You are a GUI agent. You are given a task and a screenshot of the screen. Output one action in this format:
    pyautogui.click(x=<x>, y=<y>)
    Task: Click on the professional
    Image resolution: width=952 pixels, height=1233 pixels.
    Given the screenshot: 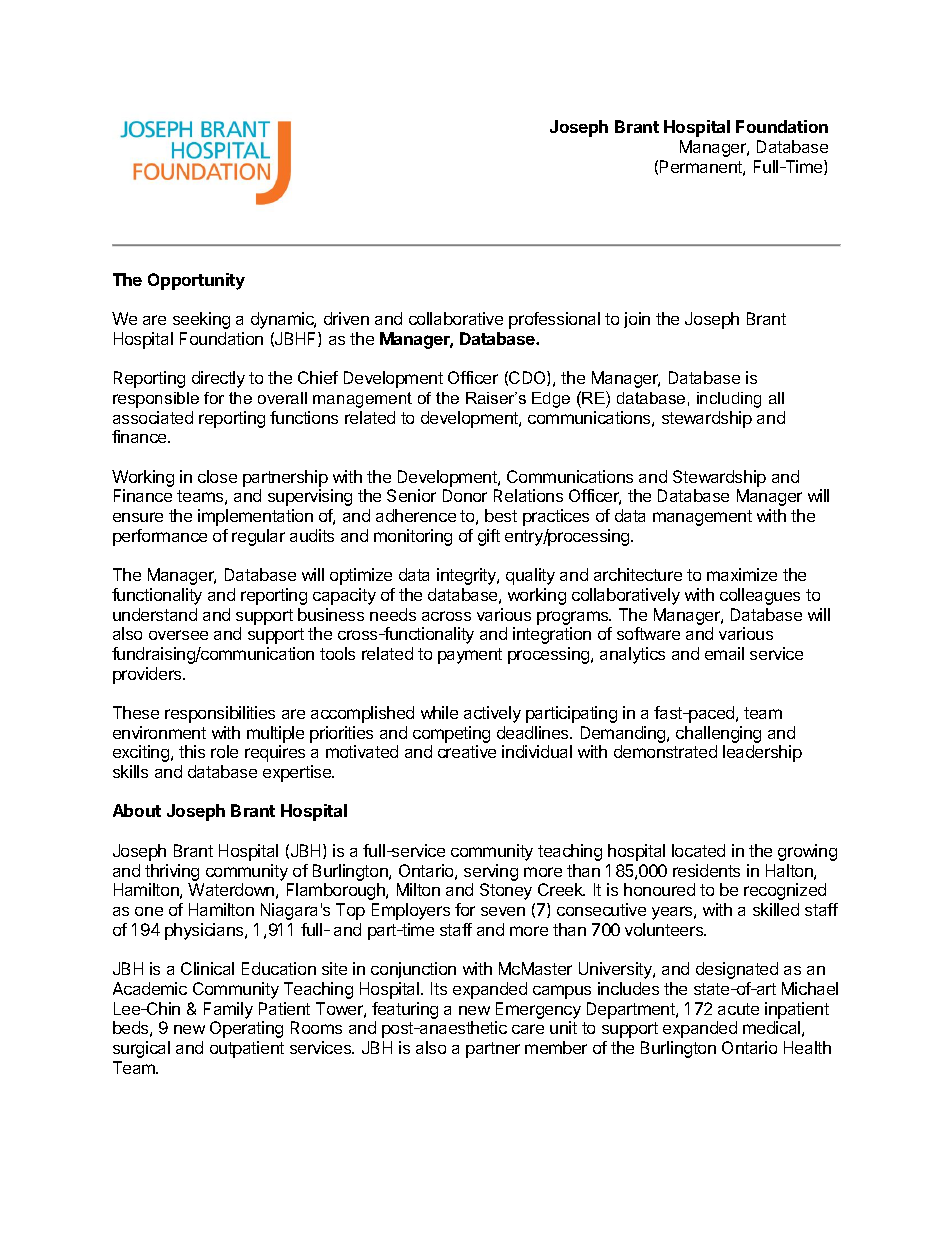 What is the action you would take?
    pyautogui.click(x=554, y=320)
